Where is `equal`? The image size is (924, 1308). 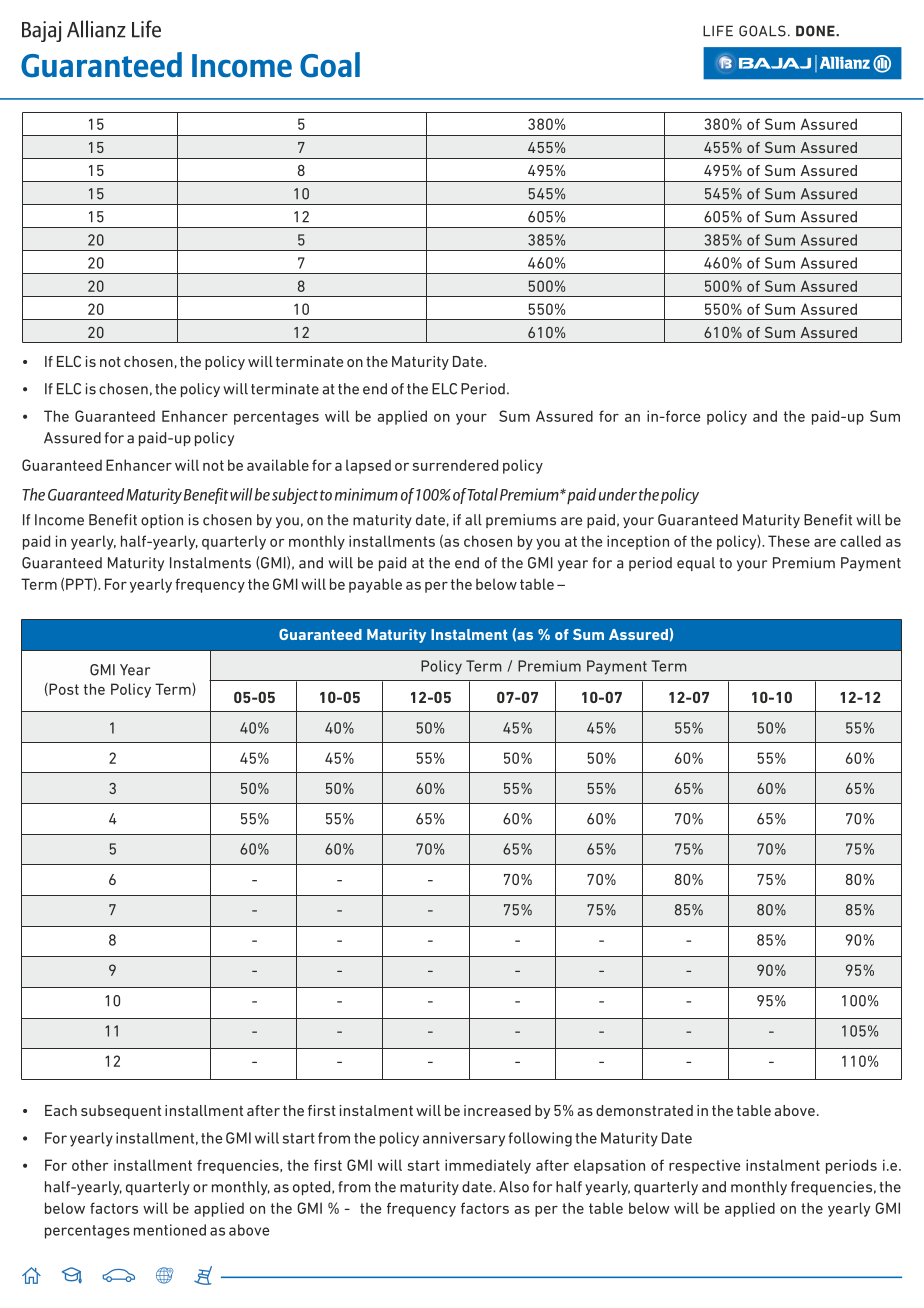 equal is located at coordinates (696, 564).
